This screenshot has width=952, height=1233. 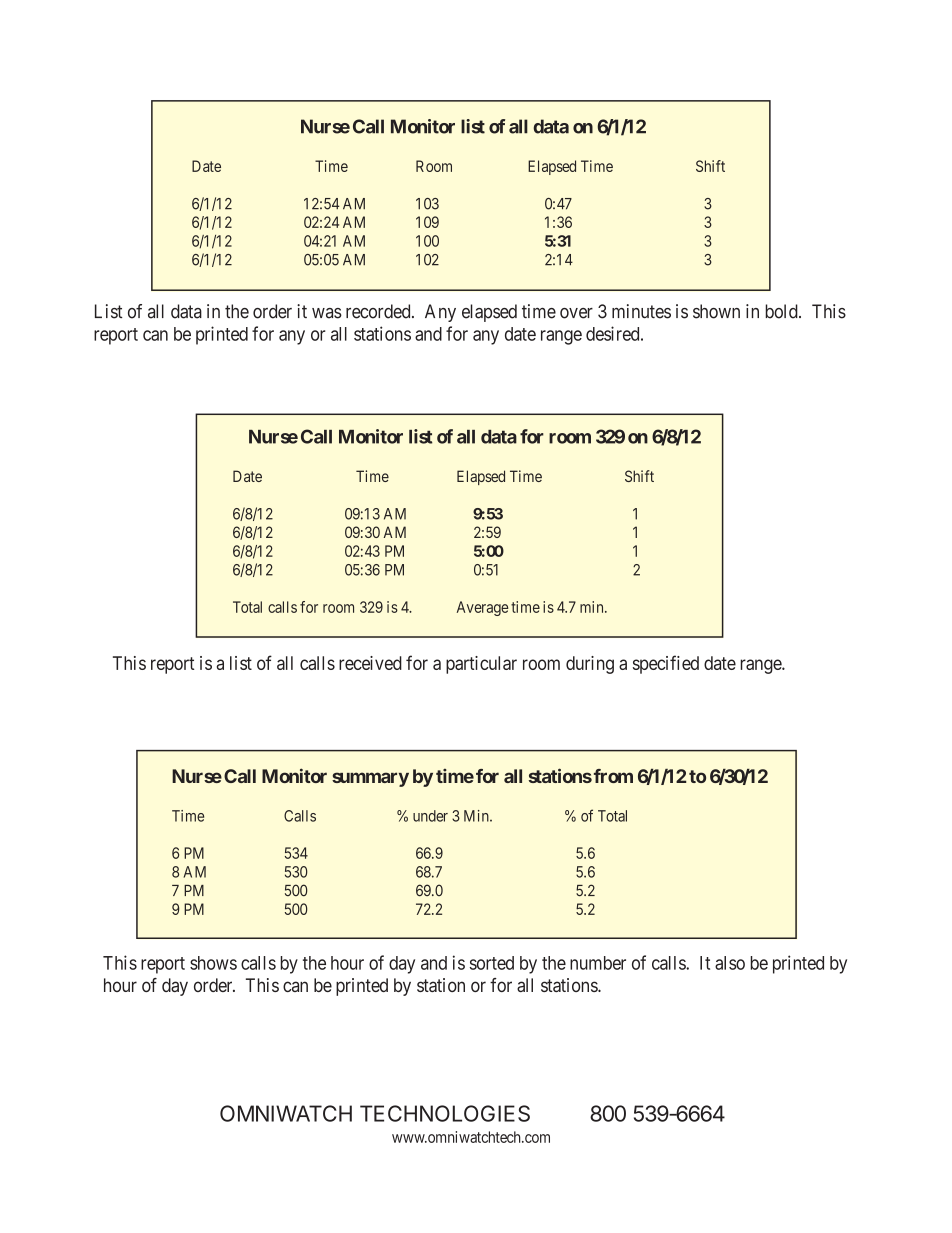 I want to click on summary, so click(x=370, y=779).
